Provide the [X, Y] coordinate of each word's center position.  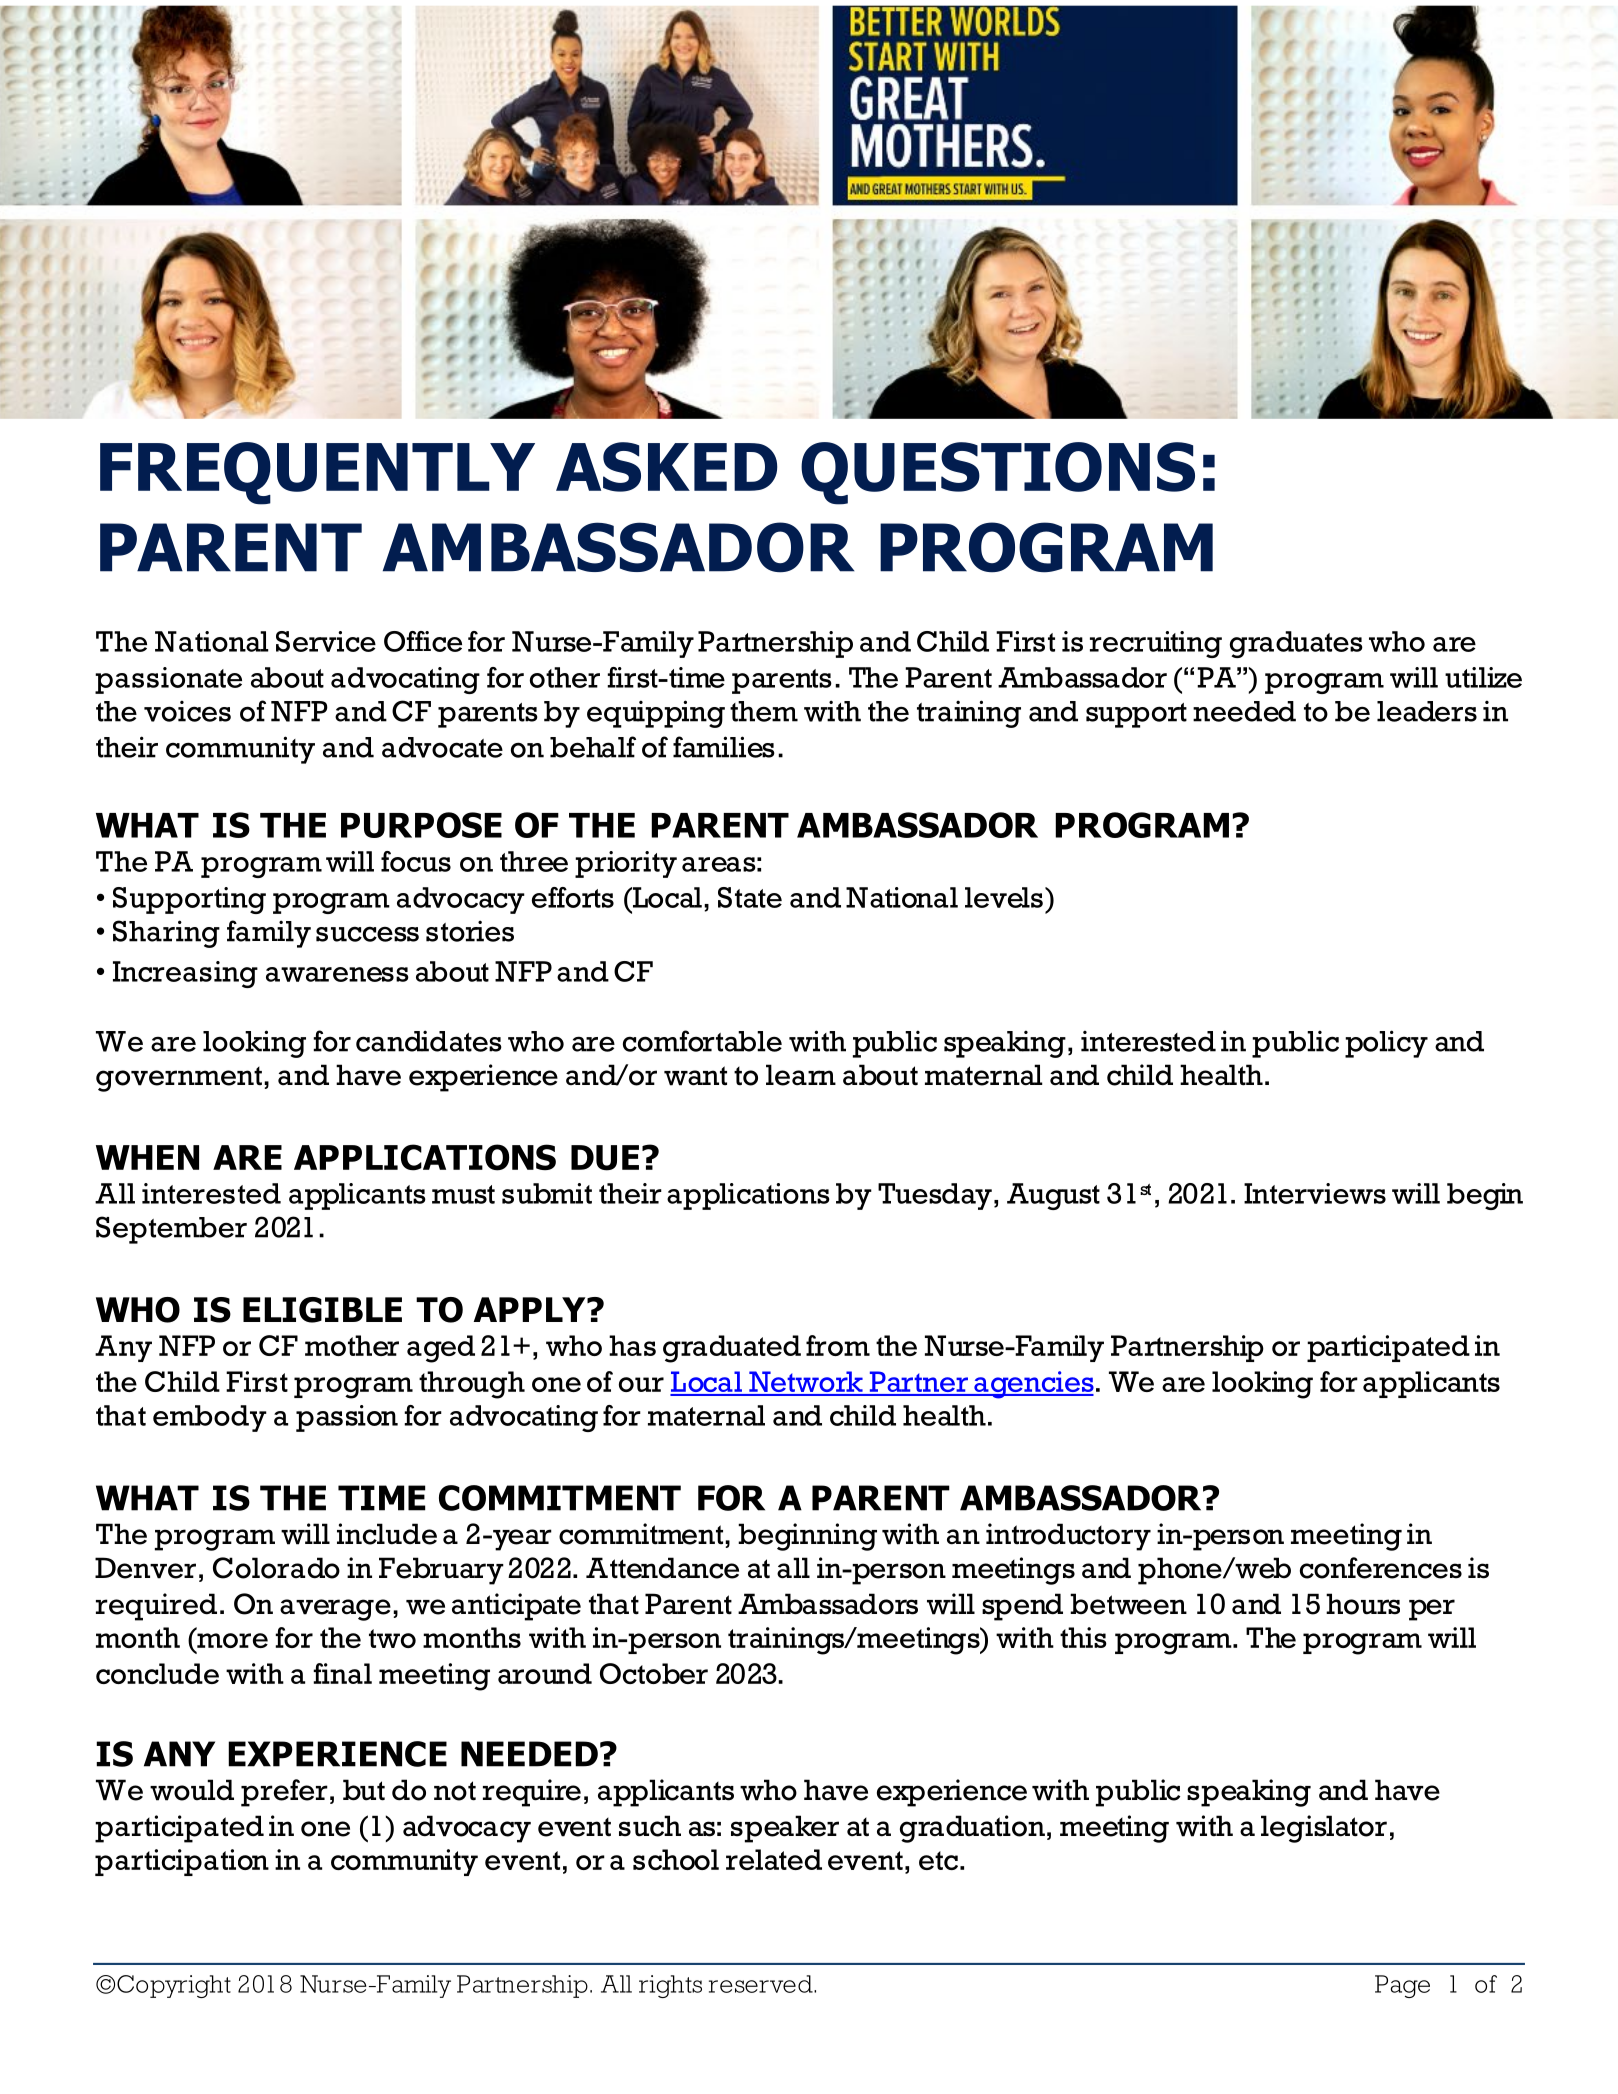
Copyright [174, 1986]
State [750, 897]
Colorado [276, 1568]
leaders [1427, 711]
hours [1363, 1604]
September [171, 1230]
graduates [1296, 644]
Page [1402, 1986]
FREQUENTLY [317, 473]
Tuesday [935, 1196]
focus [416, 861]
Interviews [1315, 1193]
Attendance [662, 1568]
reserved [762, 1984]
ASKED [667, 467]
